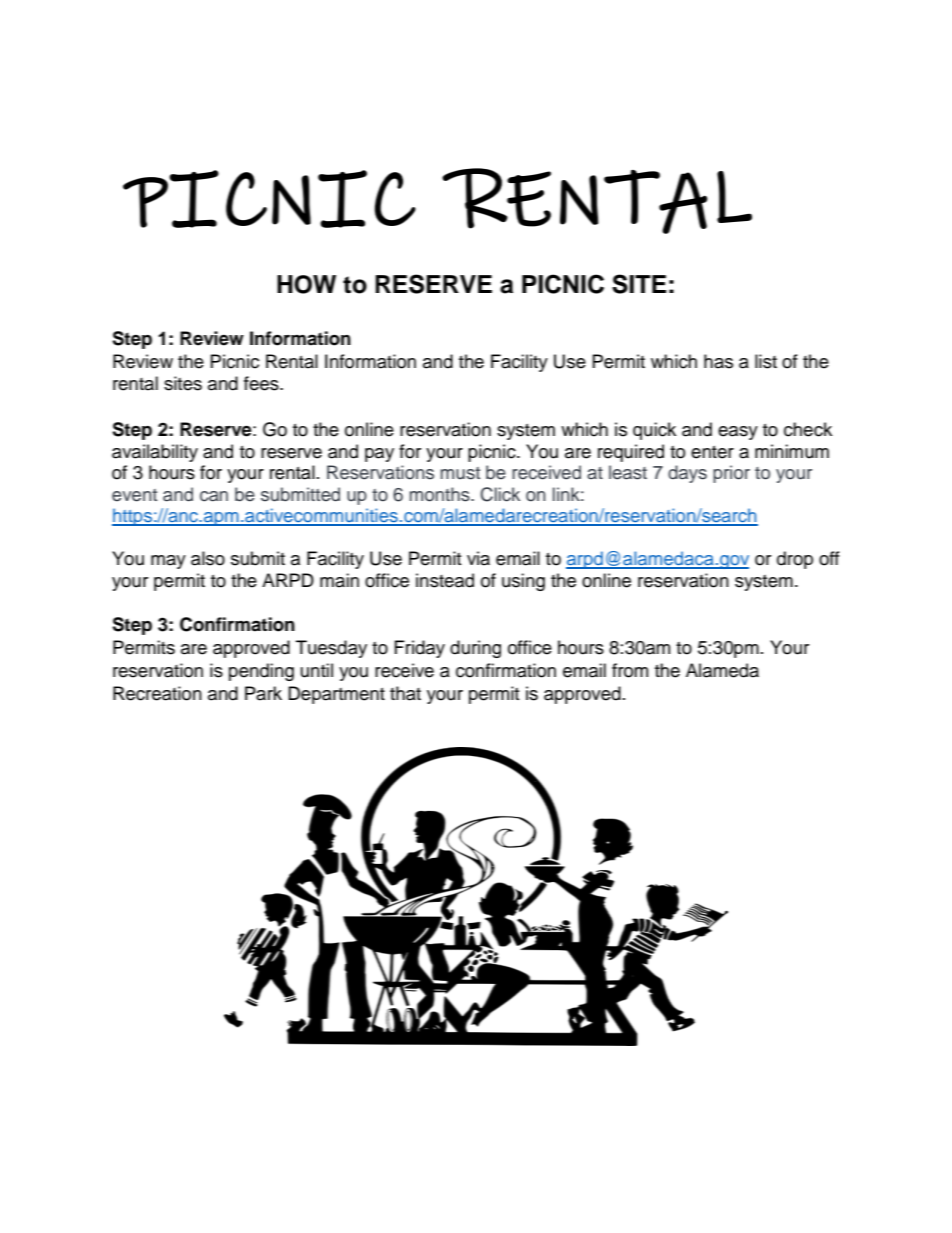 The height and width of the image is (1233, 952). Describe the element at coordinates (795, 560) in the image. I see `drop` at that location.
